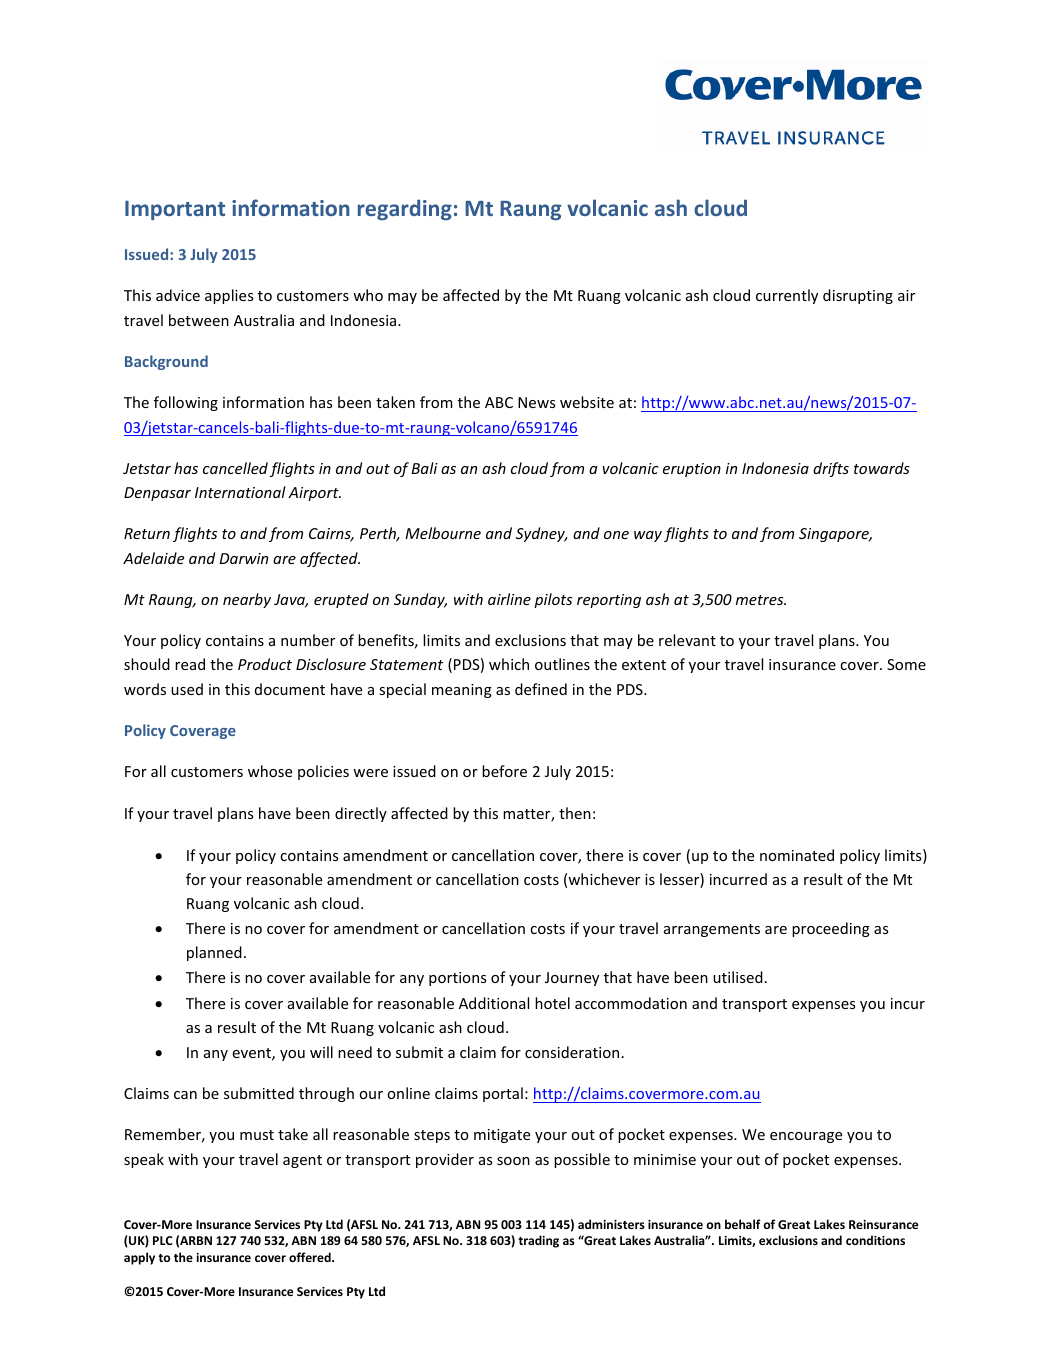  Describe the element at coordinates (163, 1240) in the image. I see `PLC` at that location.
